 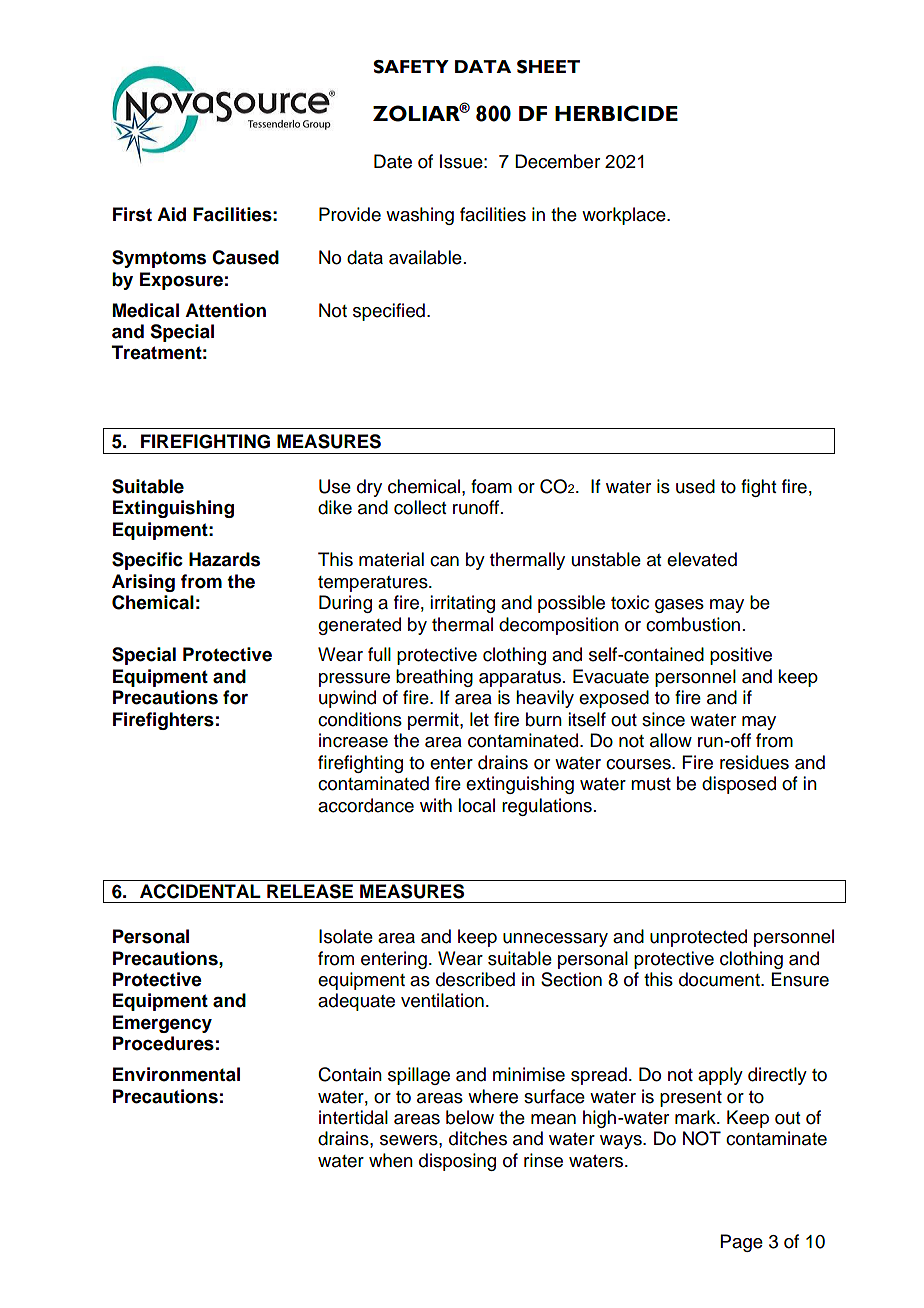 I want to click on elevated, so click(x=702, y=559).
